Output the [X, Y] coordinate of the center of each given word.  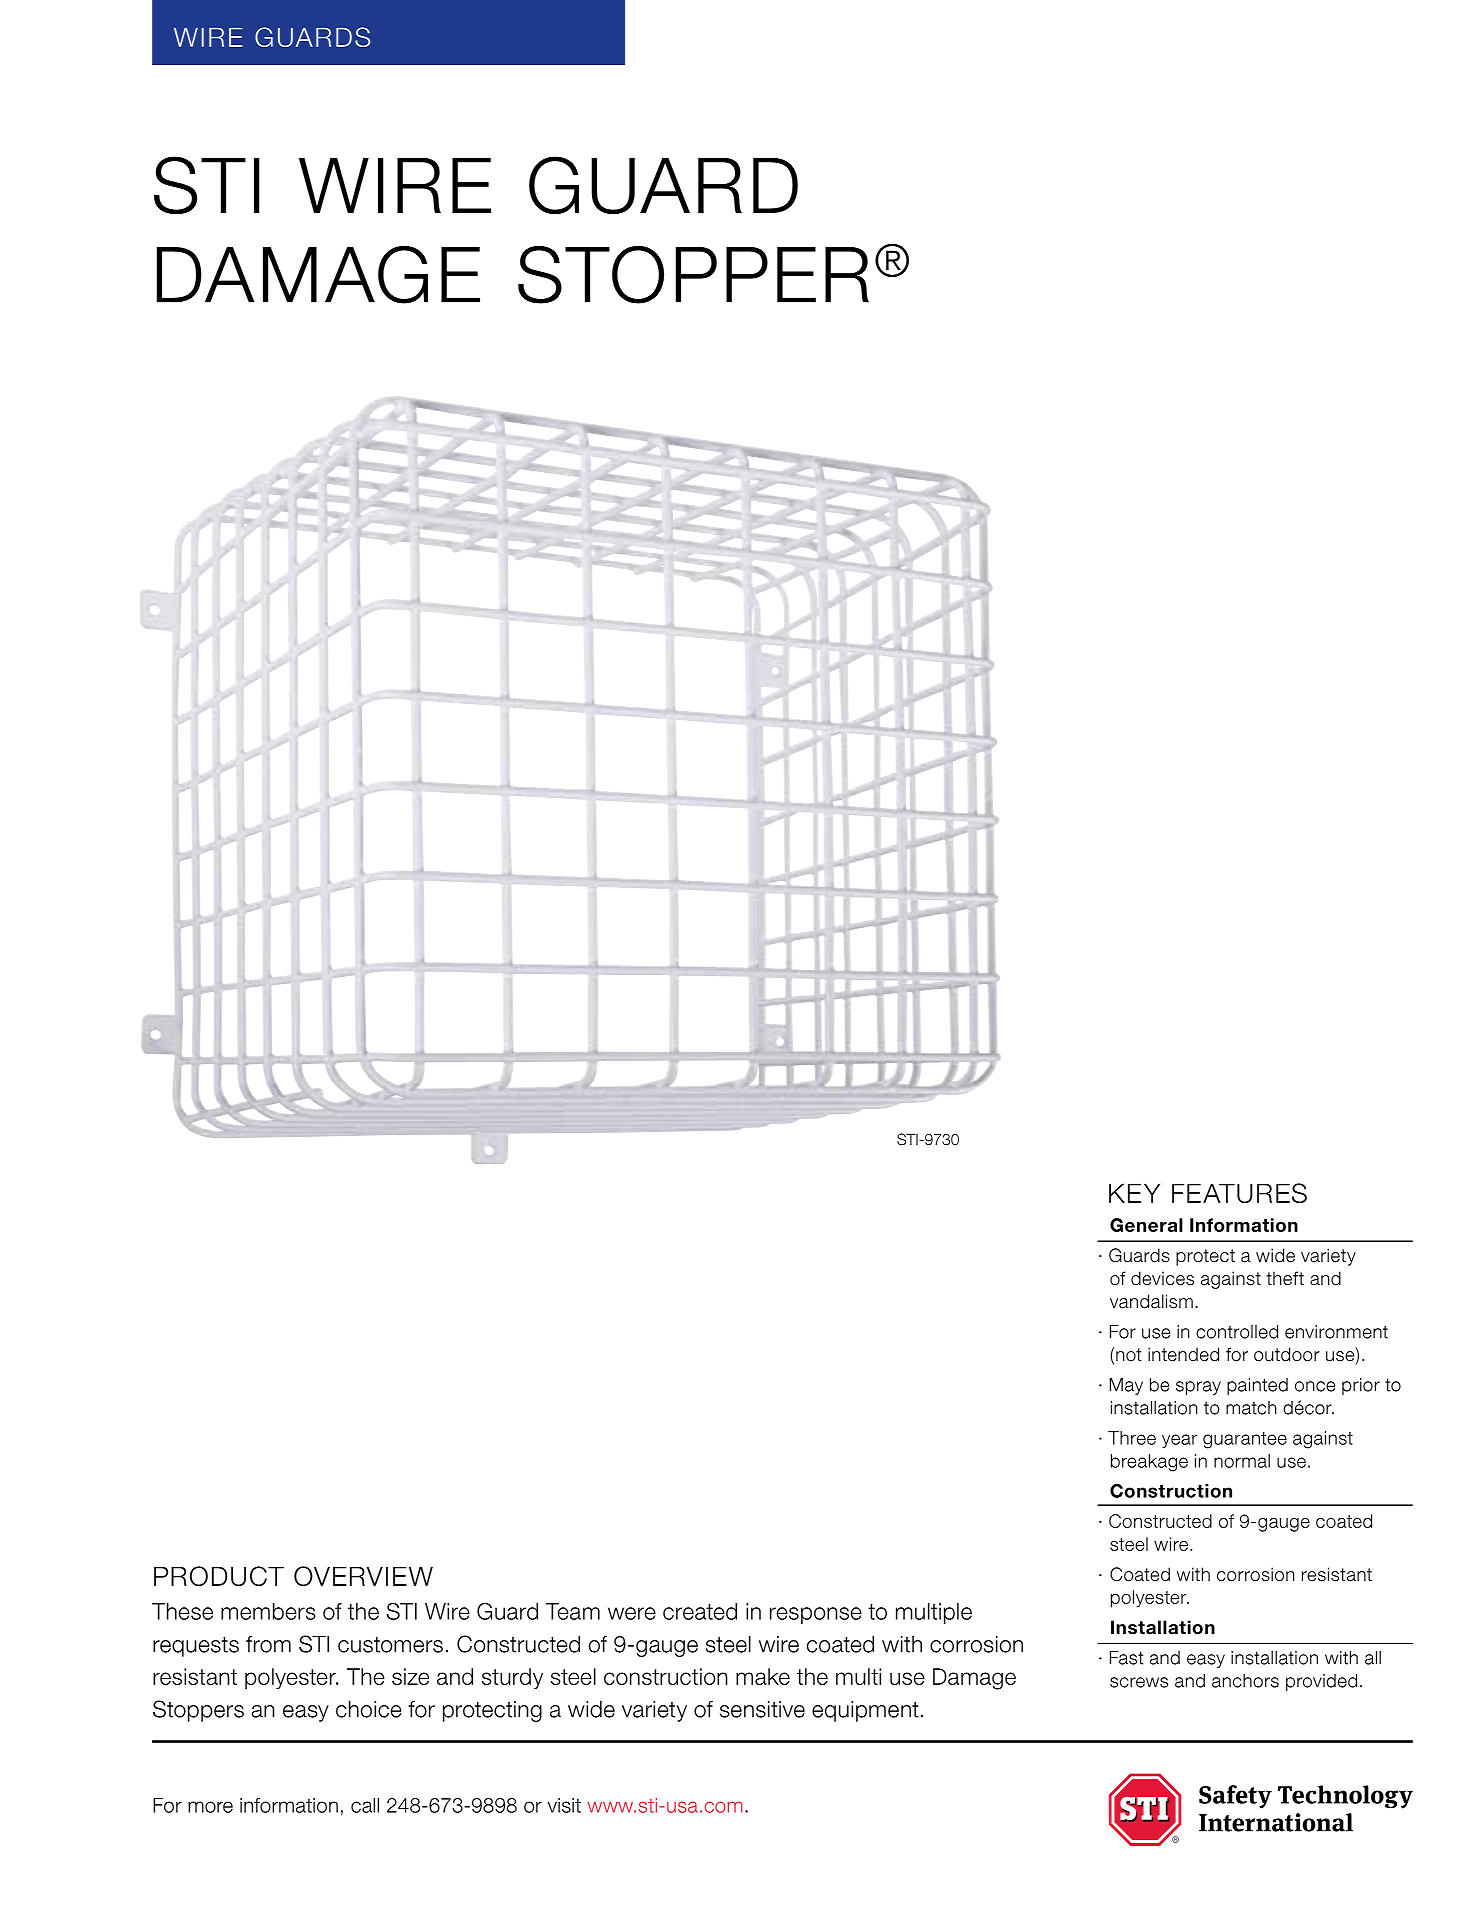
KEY [1134, 1193]
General [1146, 1225]
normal [1242, 1461]
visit [564, 1805]
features [1239, 1193]
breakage [1149, 1463]
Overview [363, 1576]
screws [1139, 1682]
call [365, 1805]
